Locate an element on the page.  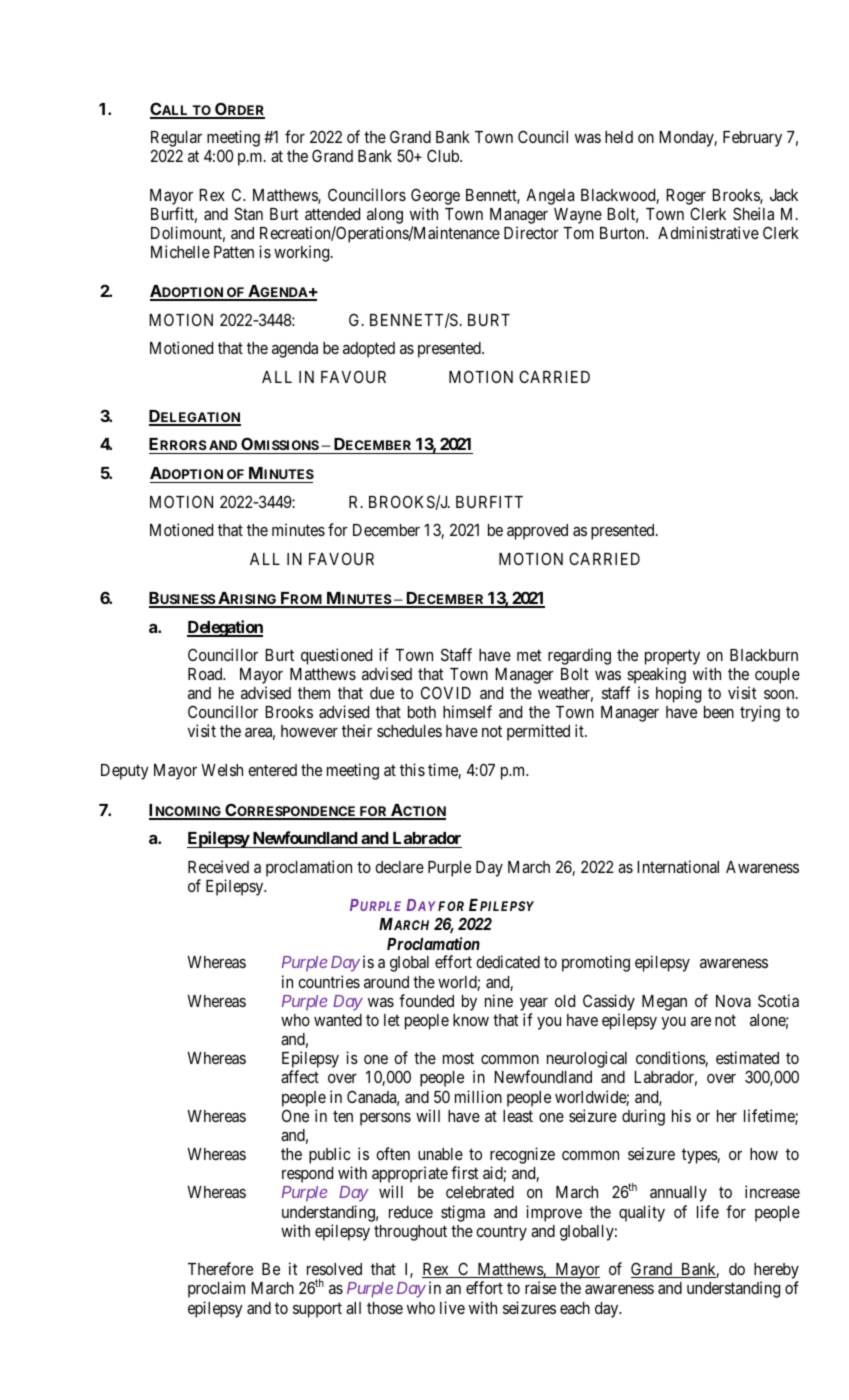
himself is located at coordinates (467, 711).
